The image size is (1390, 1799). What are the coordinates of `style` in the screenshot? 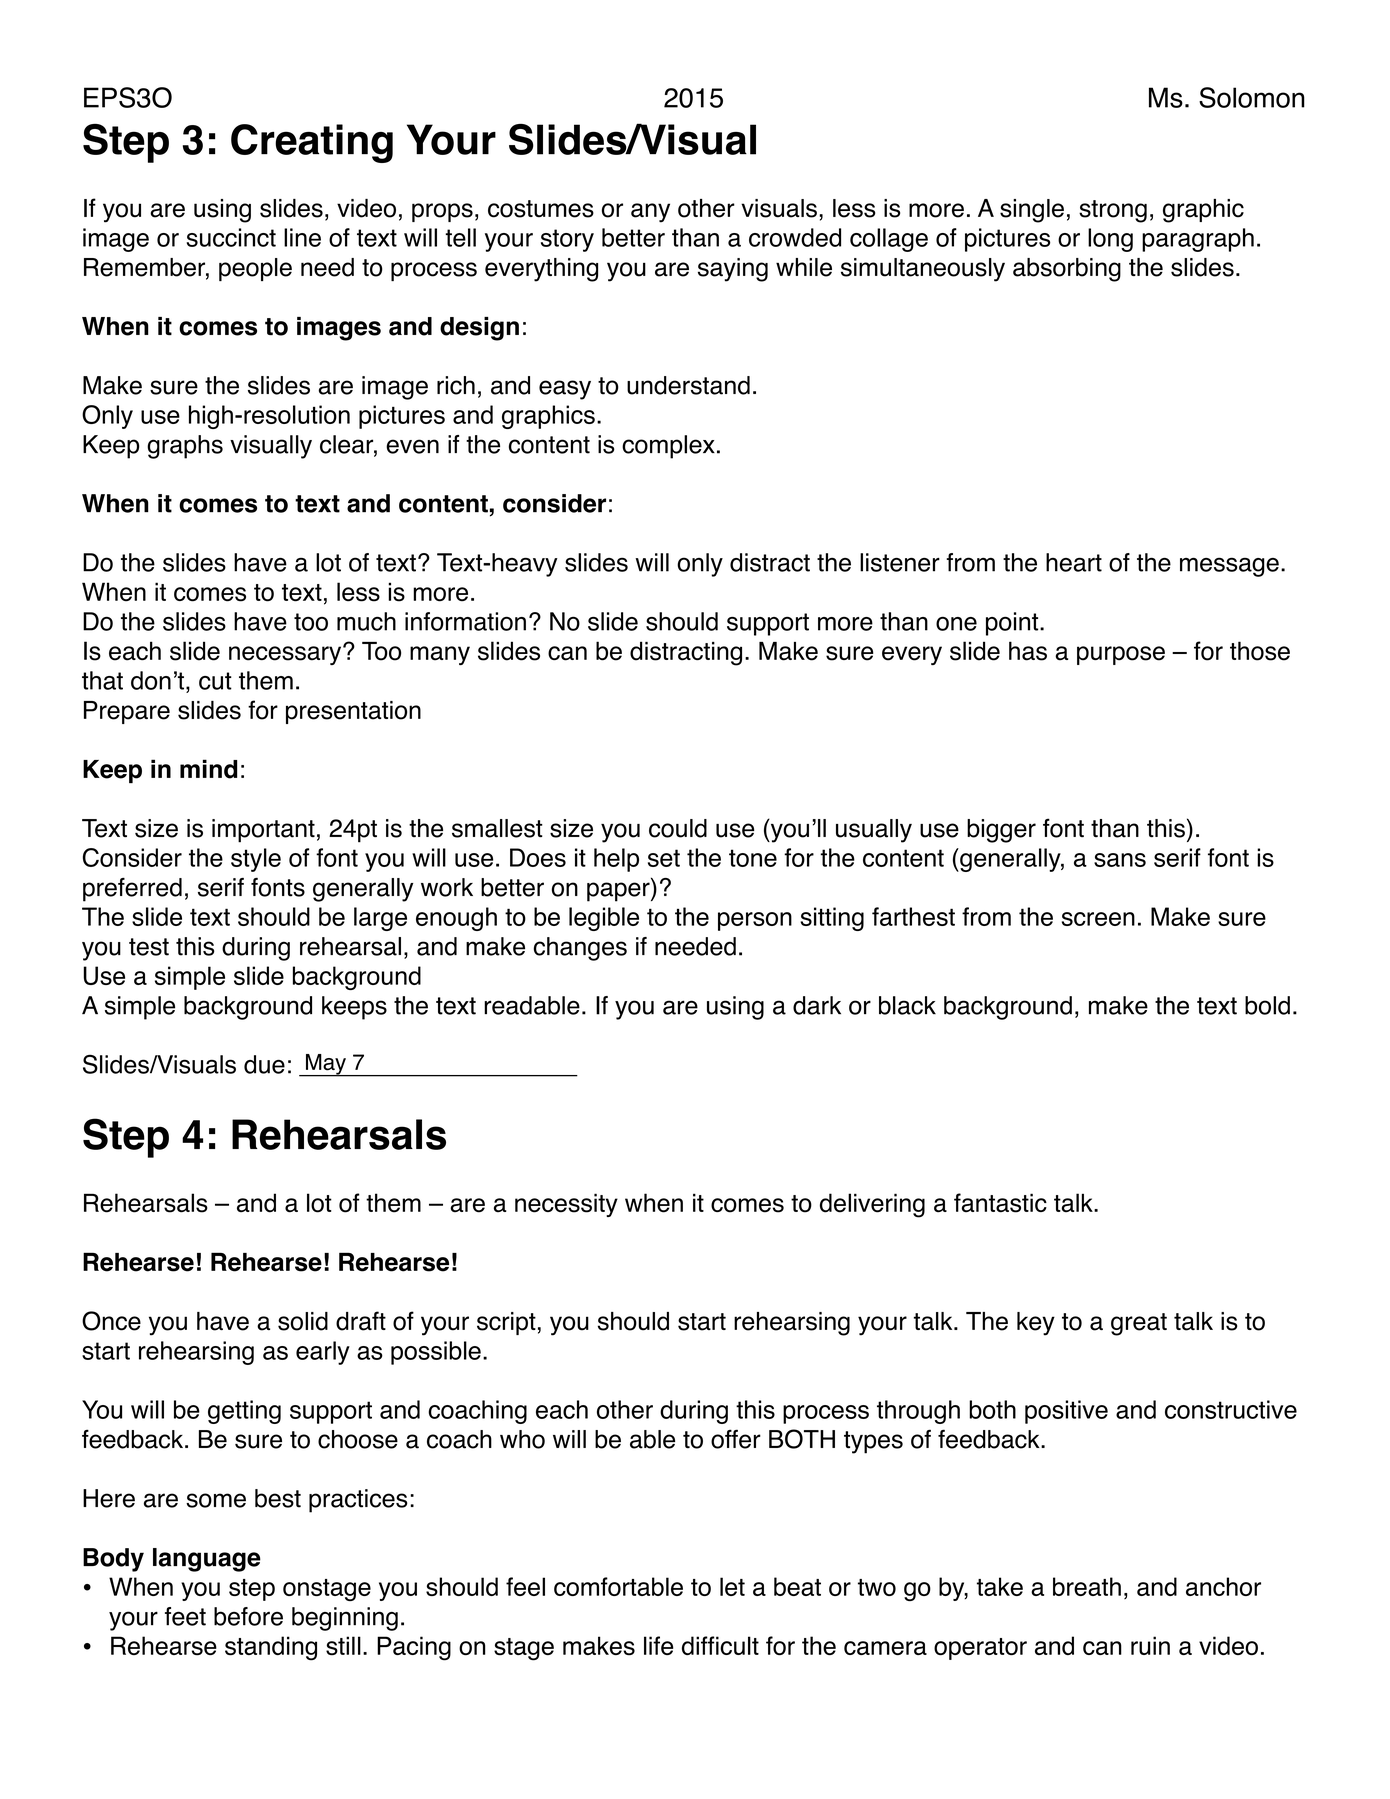 It's located at (256, 860).
